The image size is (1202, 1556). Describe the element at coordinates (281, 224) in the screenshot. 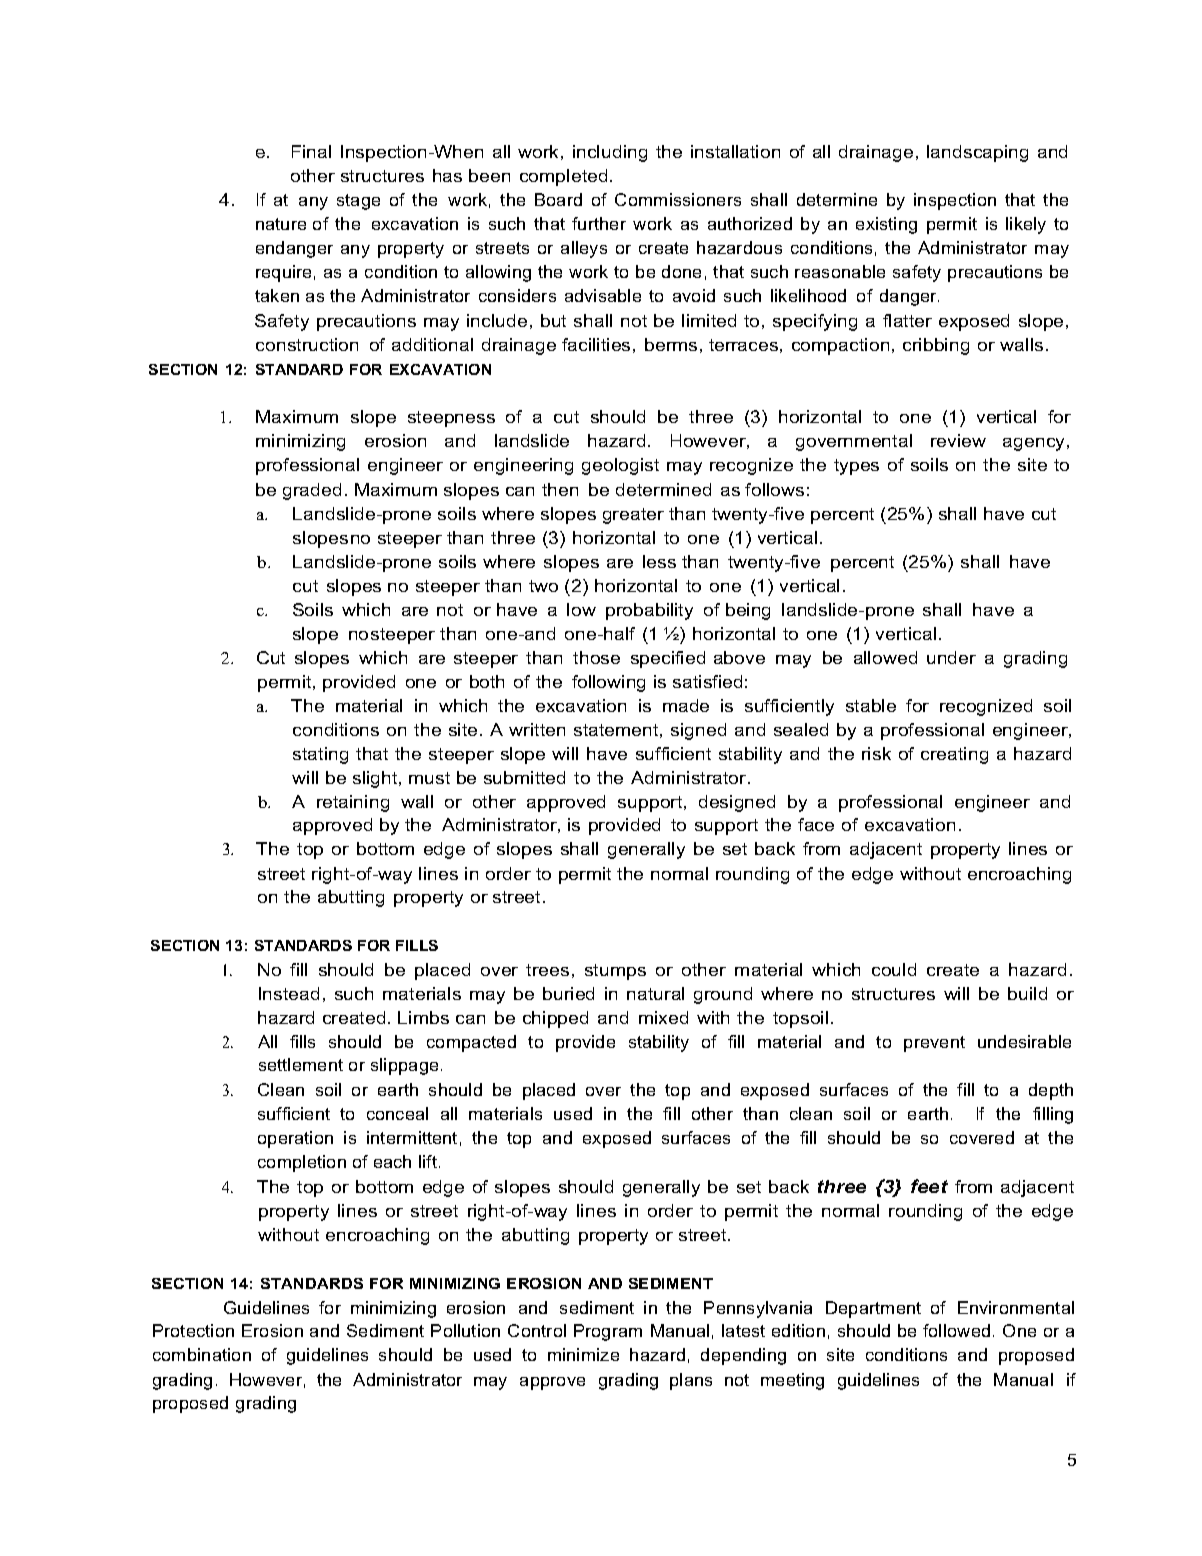

I see `nature` at that location.
